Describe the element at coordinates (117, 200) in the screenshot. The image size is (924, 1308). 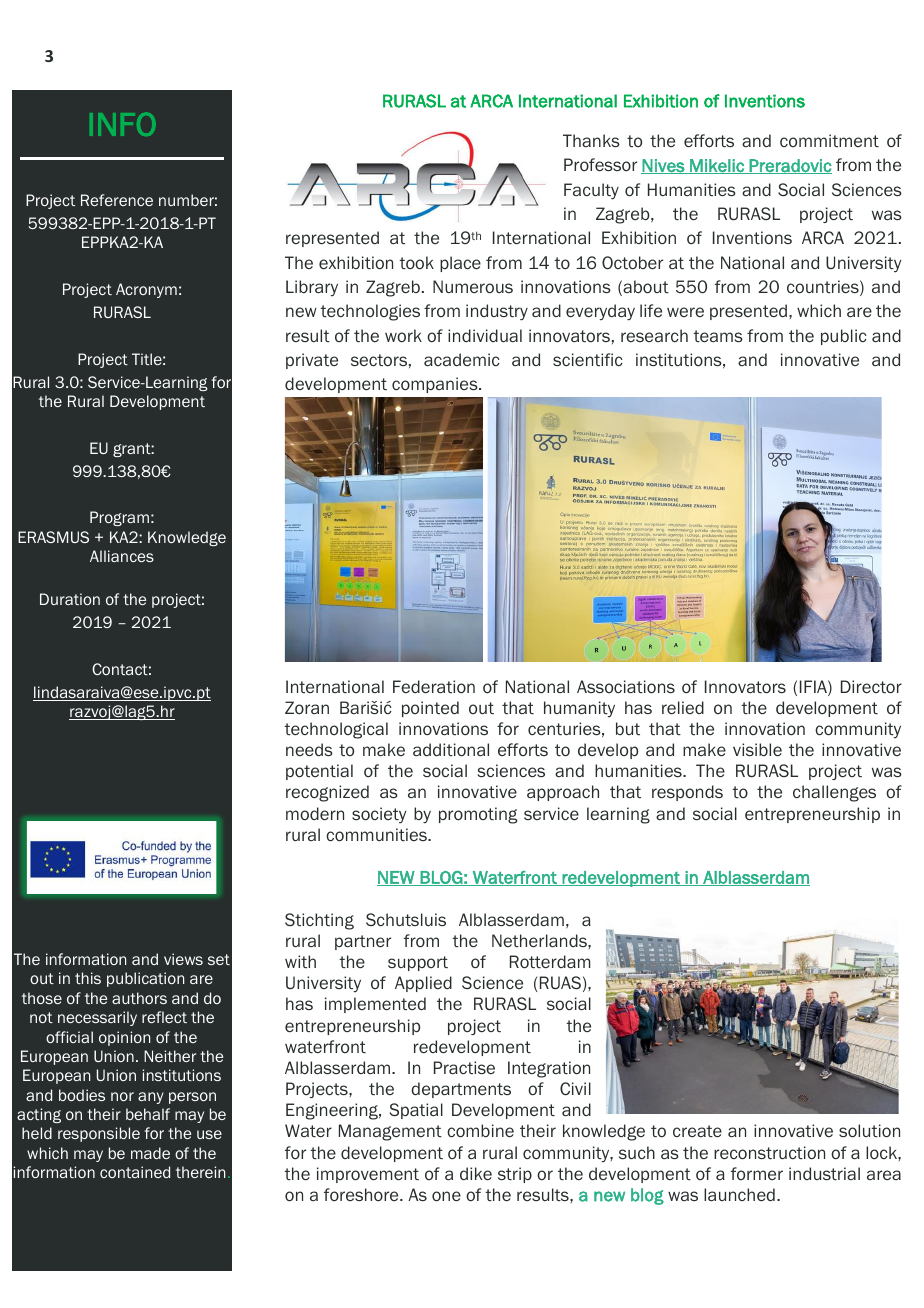
I see `Reference` at that location.
